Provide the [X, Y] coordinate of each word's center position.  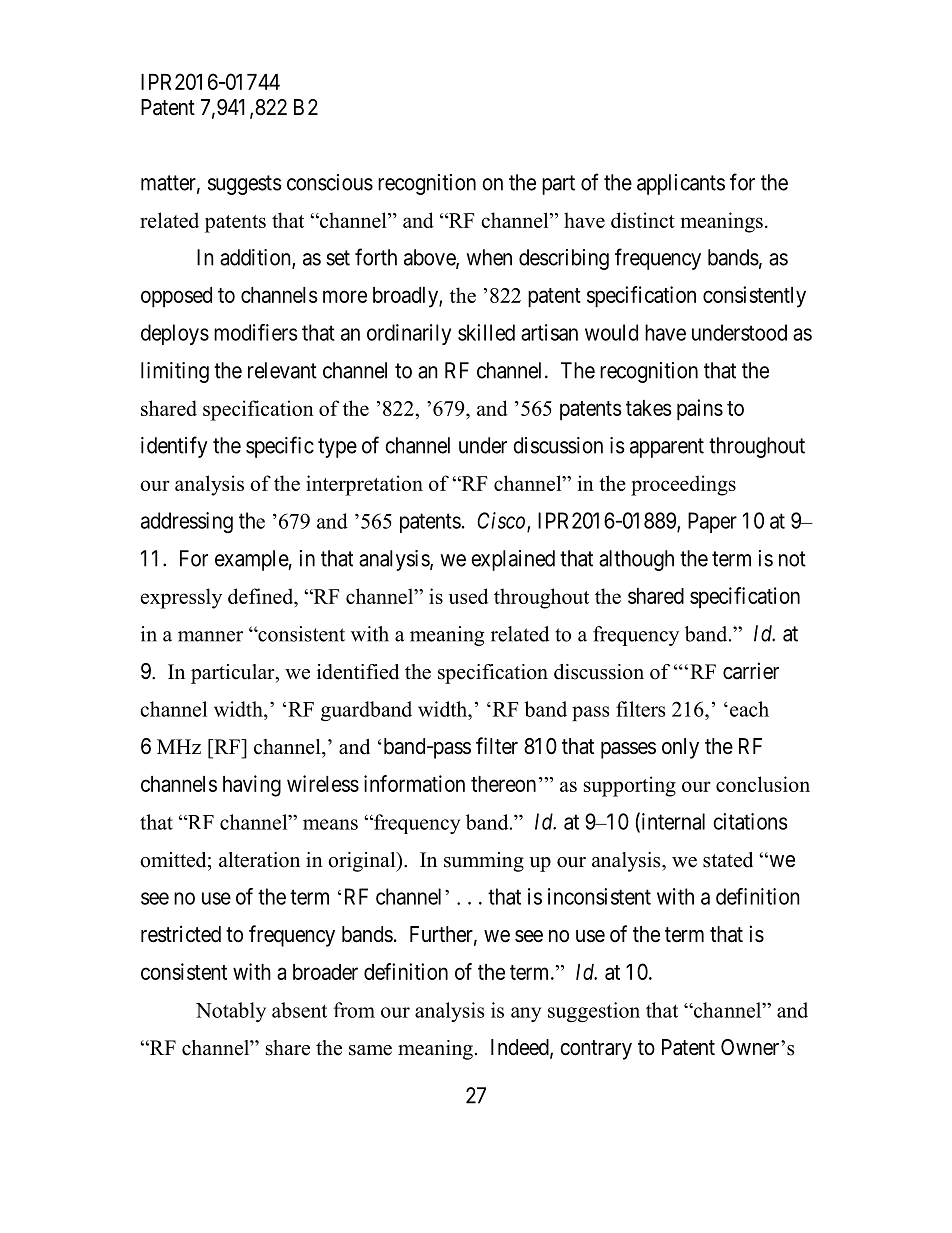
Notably [231, 1012]
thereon [503, 784]
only [680, 748]
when [489, 257]
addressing [187, 522]
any [526, 1014]
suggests [245, 185]
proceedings [683, 485]
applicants [681, 184]
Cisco [502, 521]
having [252, 786]
